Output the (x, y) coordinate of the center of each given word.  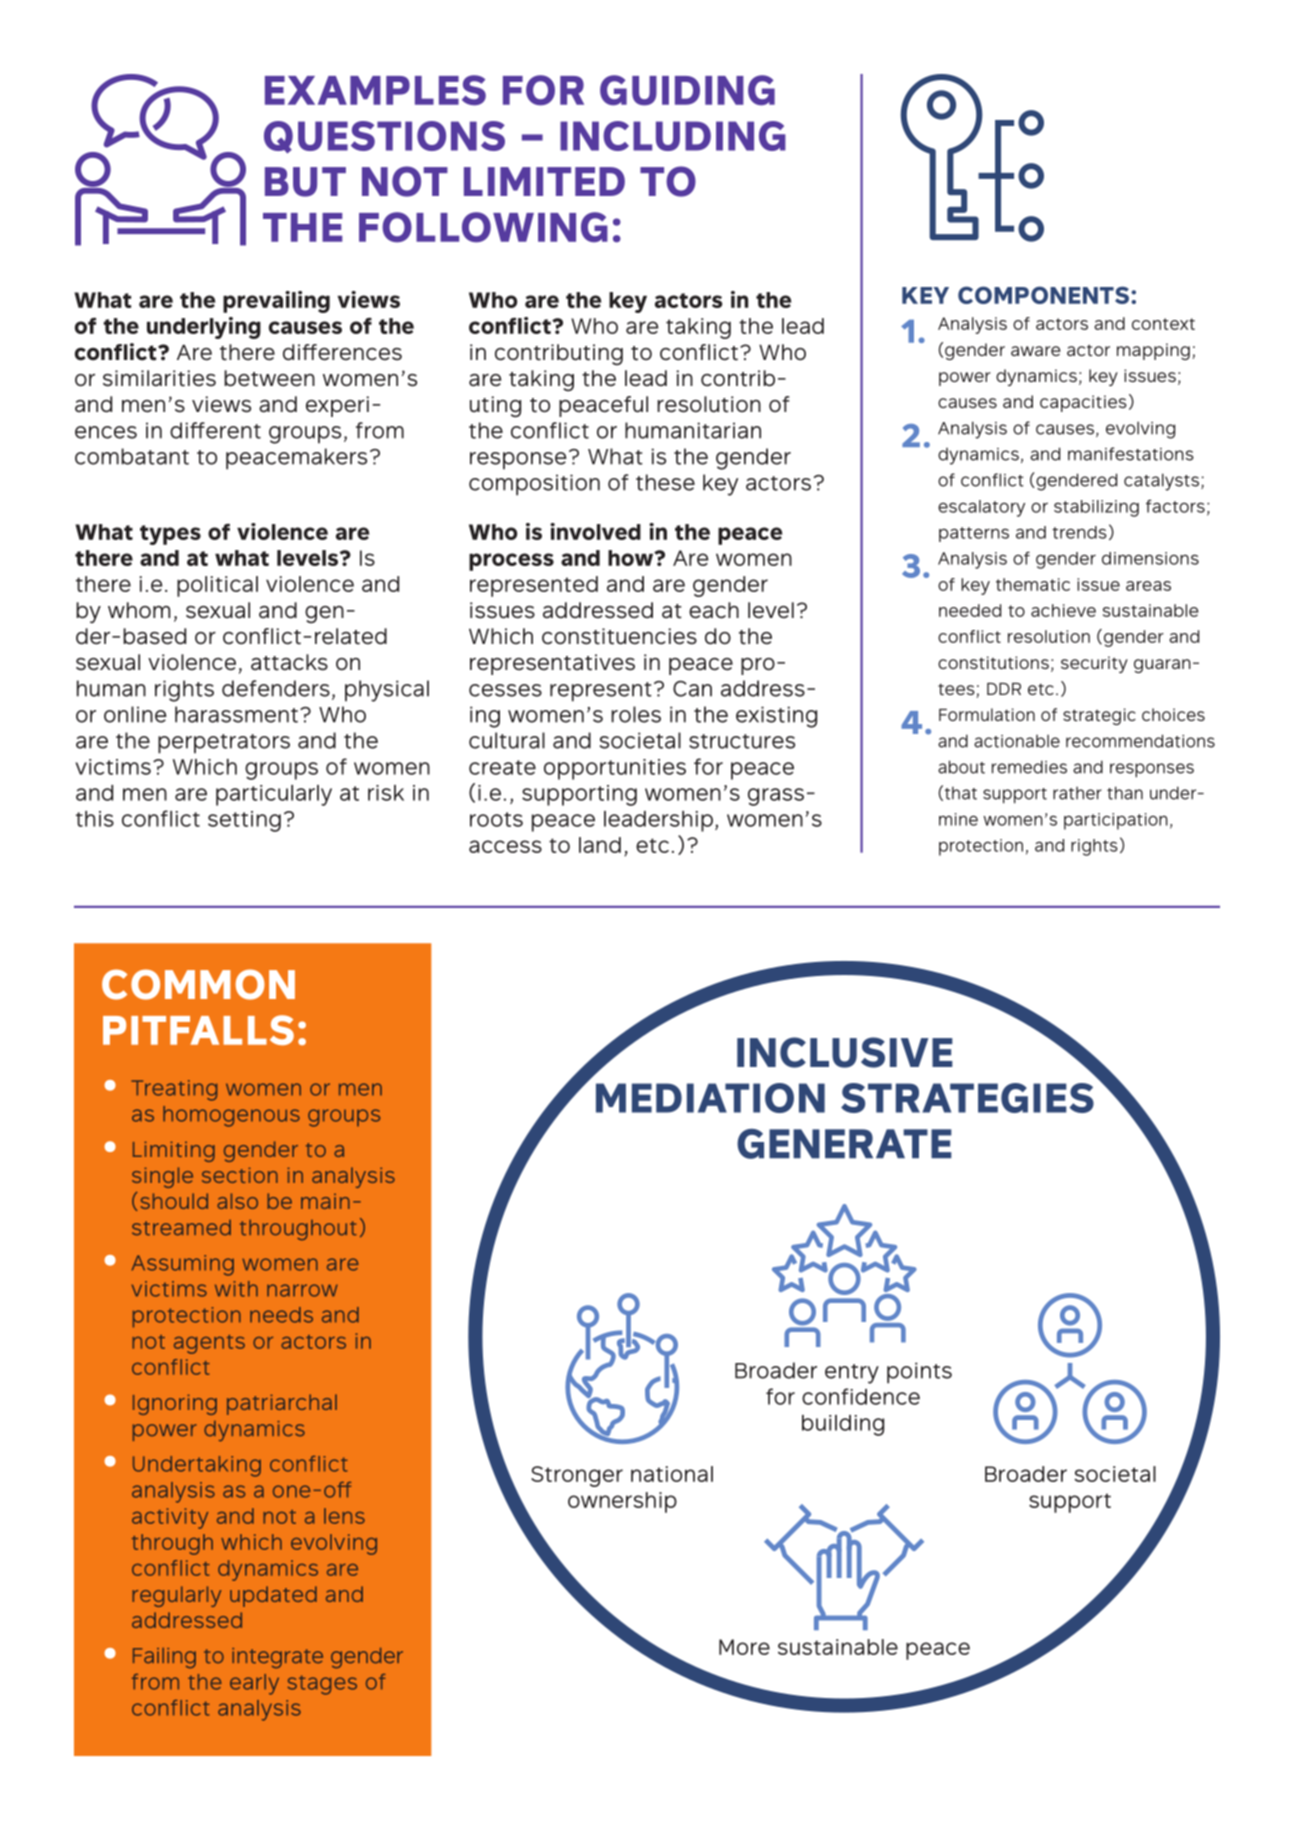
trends (1079, 532)
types (170, 535)
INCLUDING (673, 136)
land (600, 845)
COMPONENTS (1045, 295)
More (744, 1647)
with (236, 1289)
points (919, 1373)
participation (1116, 821)
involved (595, 531)
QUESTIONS (384, 137)
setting (244, 821)
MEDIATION (710, 1098)
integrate (277, 1658)
